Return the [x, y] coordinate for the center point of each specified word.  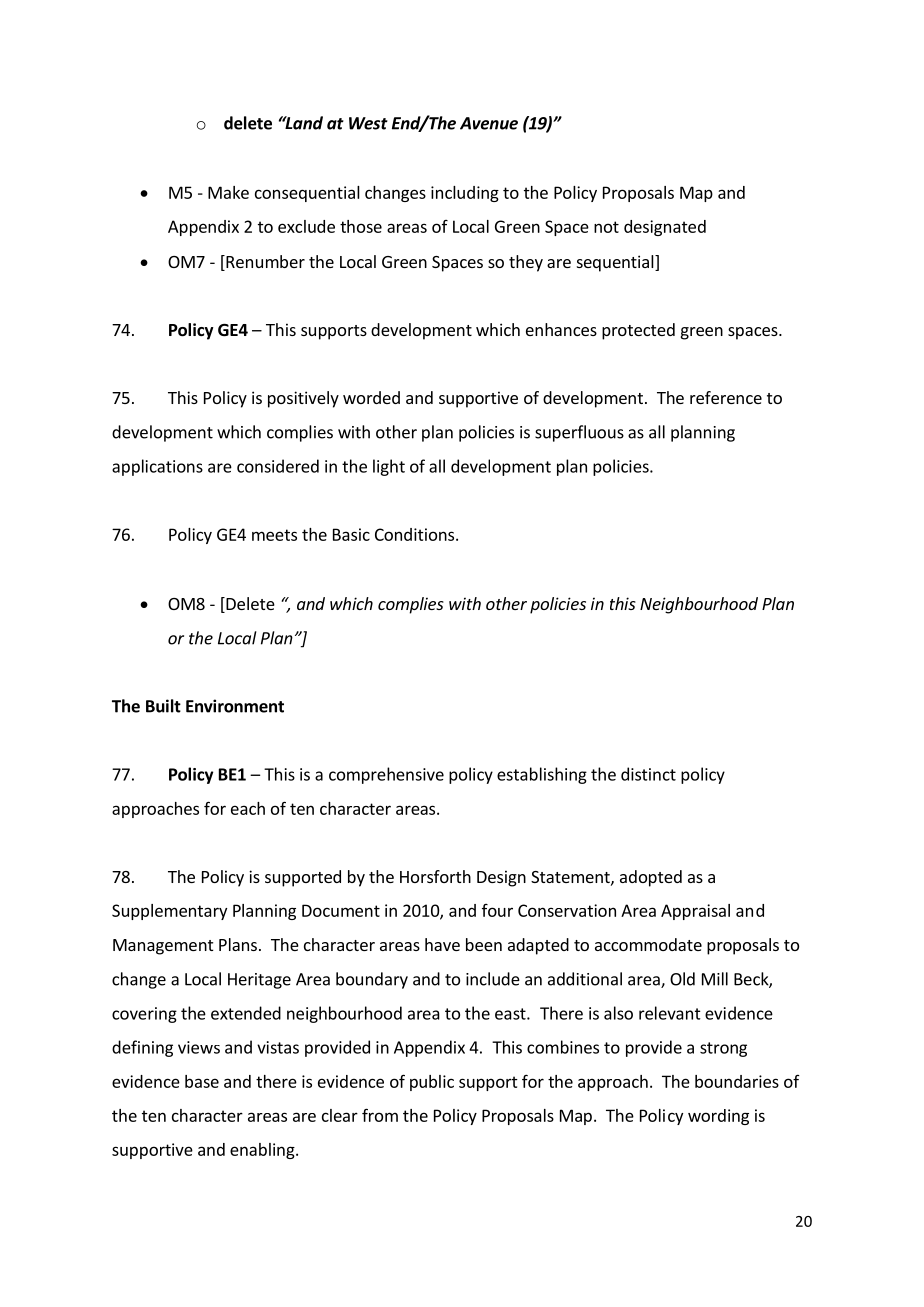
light [389, 467]
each [248, 808]
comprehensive [386, 775]
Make [228, 192]
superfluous [579, 433]
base [202, 1081]
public [432, 1083]
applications [157, 467]
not [606, 227]
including [465, 194]
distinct [648, 774]
